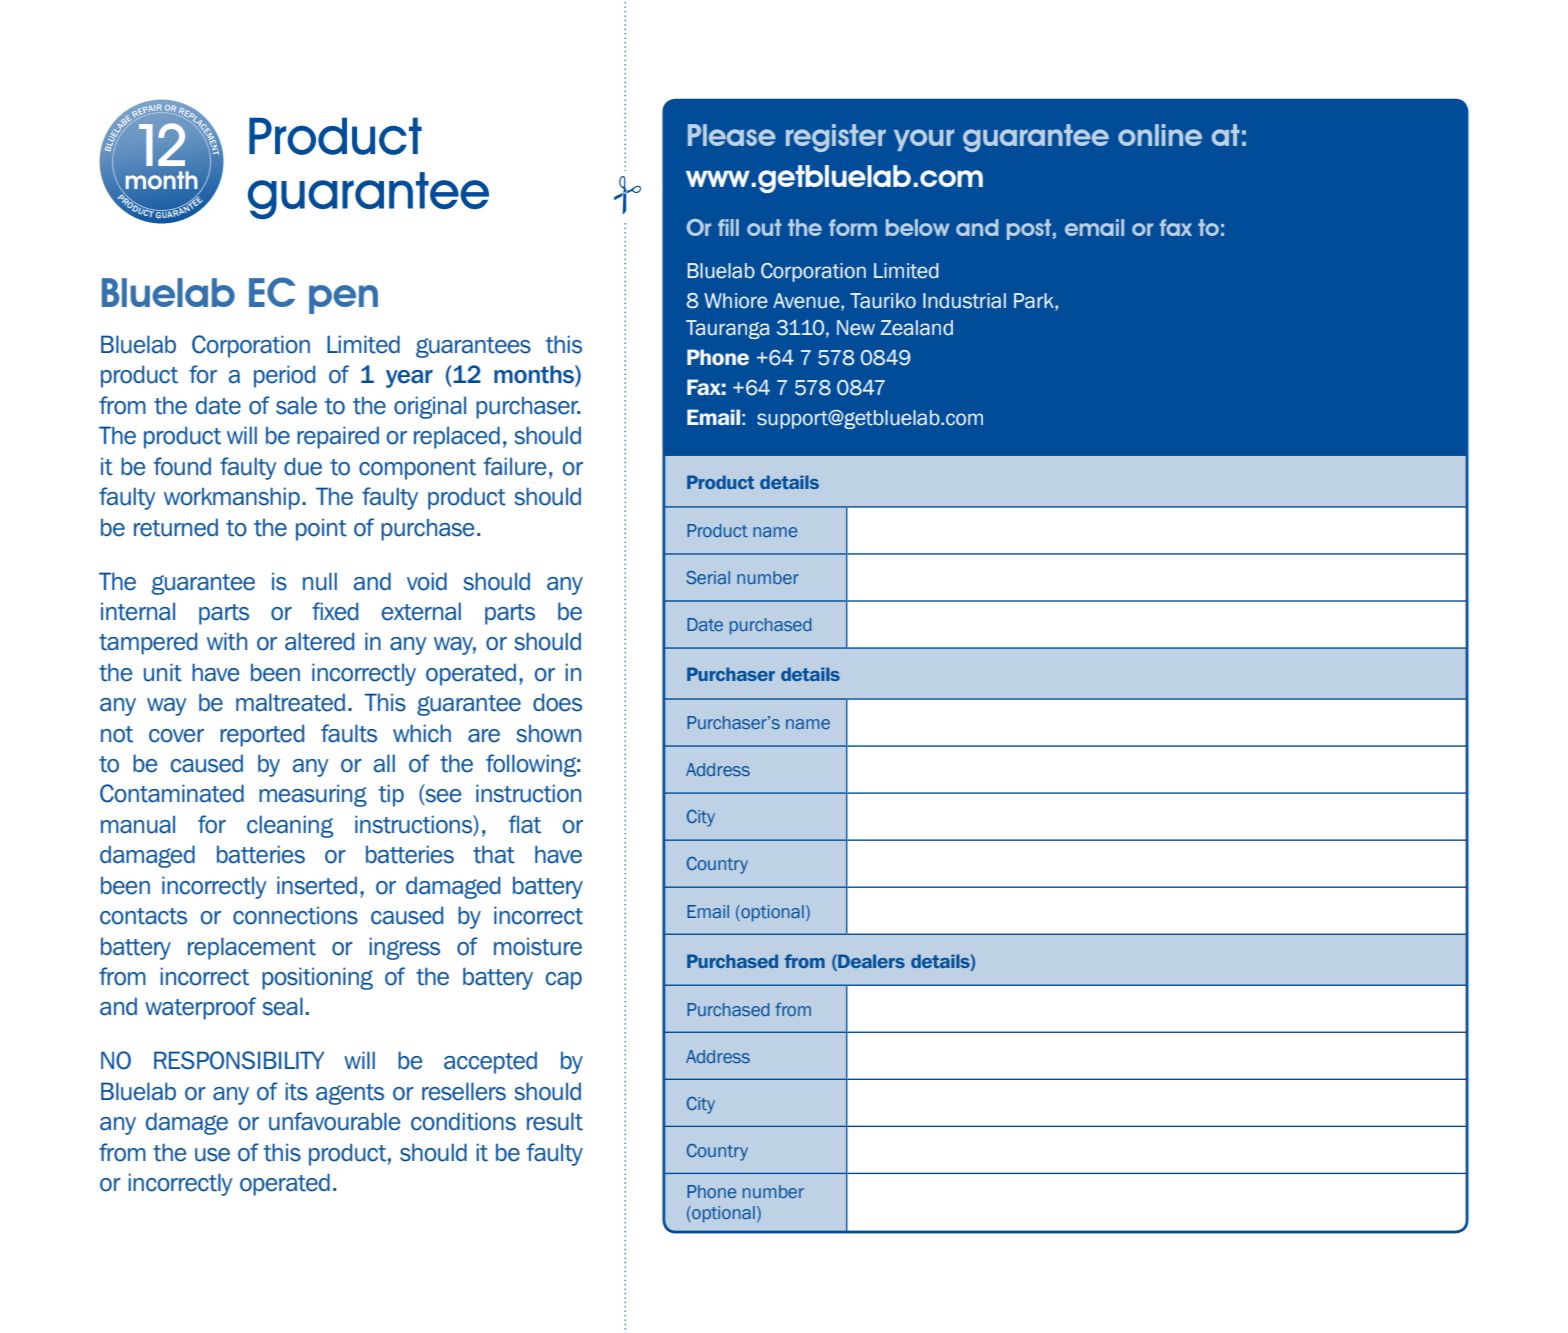 The width and height of the screenshot is (1568, 1333). What do you see at coordinates (557, 702) in the screenshot?
I see `does` at bounding box center [557, 702].
